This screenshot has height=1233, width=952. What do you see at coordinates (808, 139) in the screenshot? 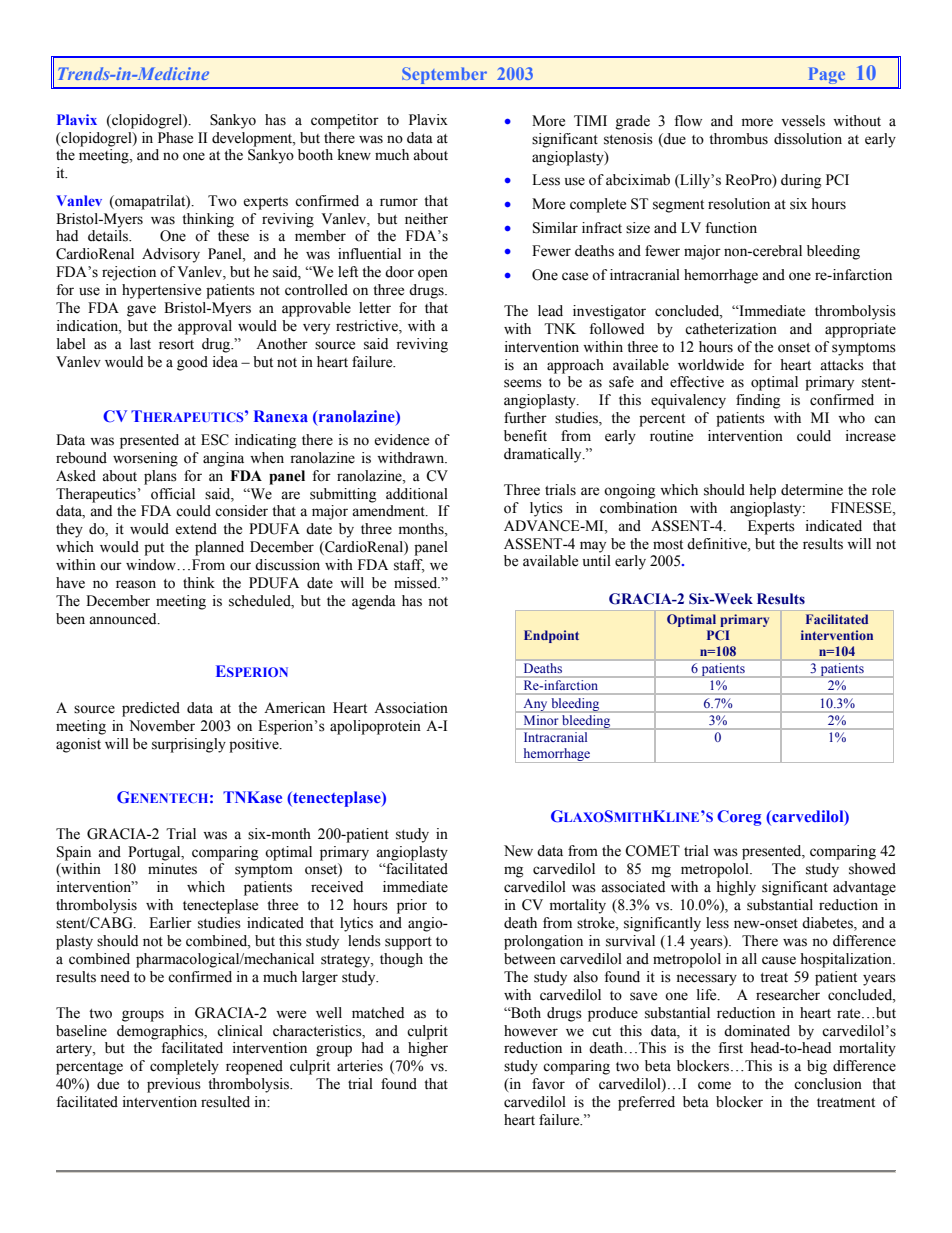
I see `dissolution` at bounding box center [808, 139].
